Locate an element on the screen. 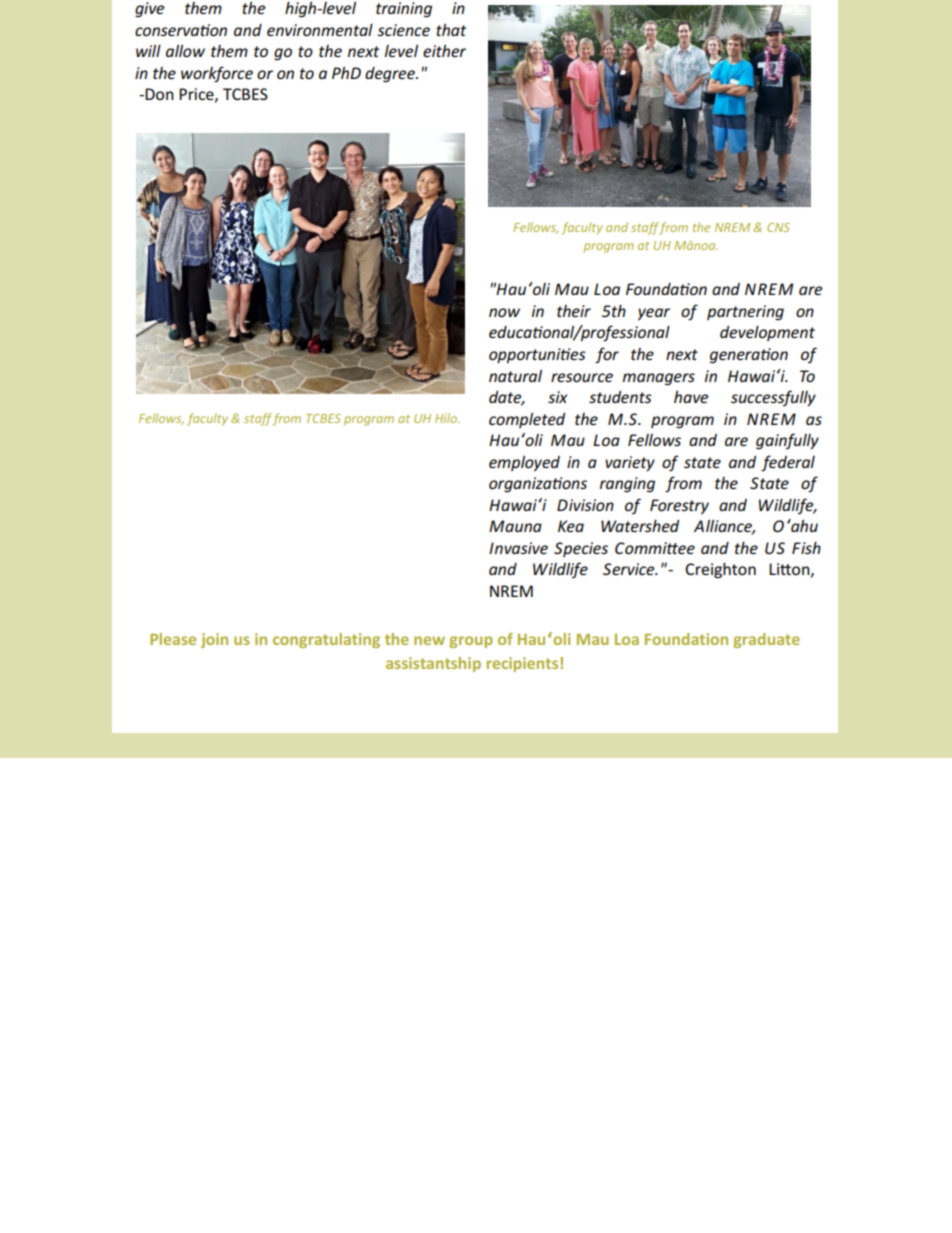 This screenshot has width=952, height=1233. now is located at coordinates (504, 312).
